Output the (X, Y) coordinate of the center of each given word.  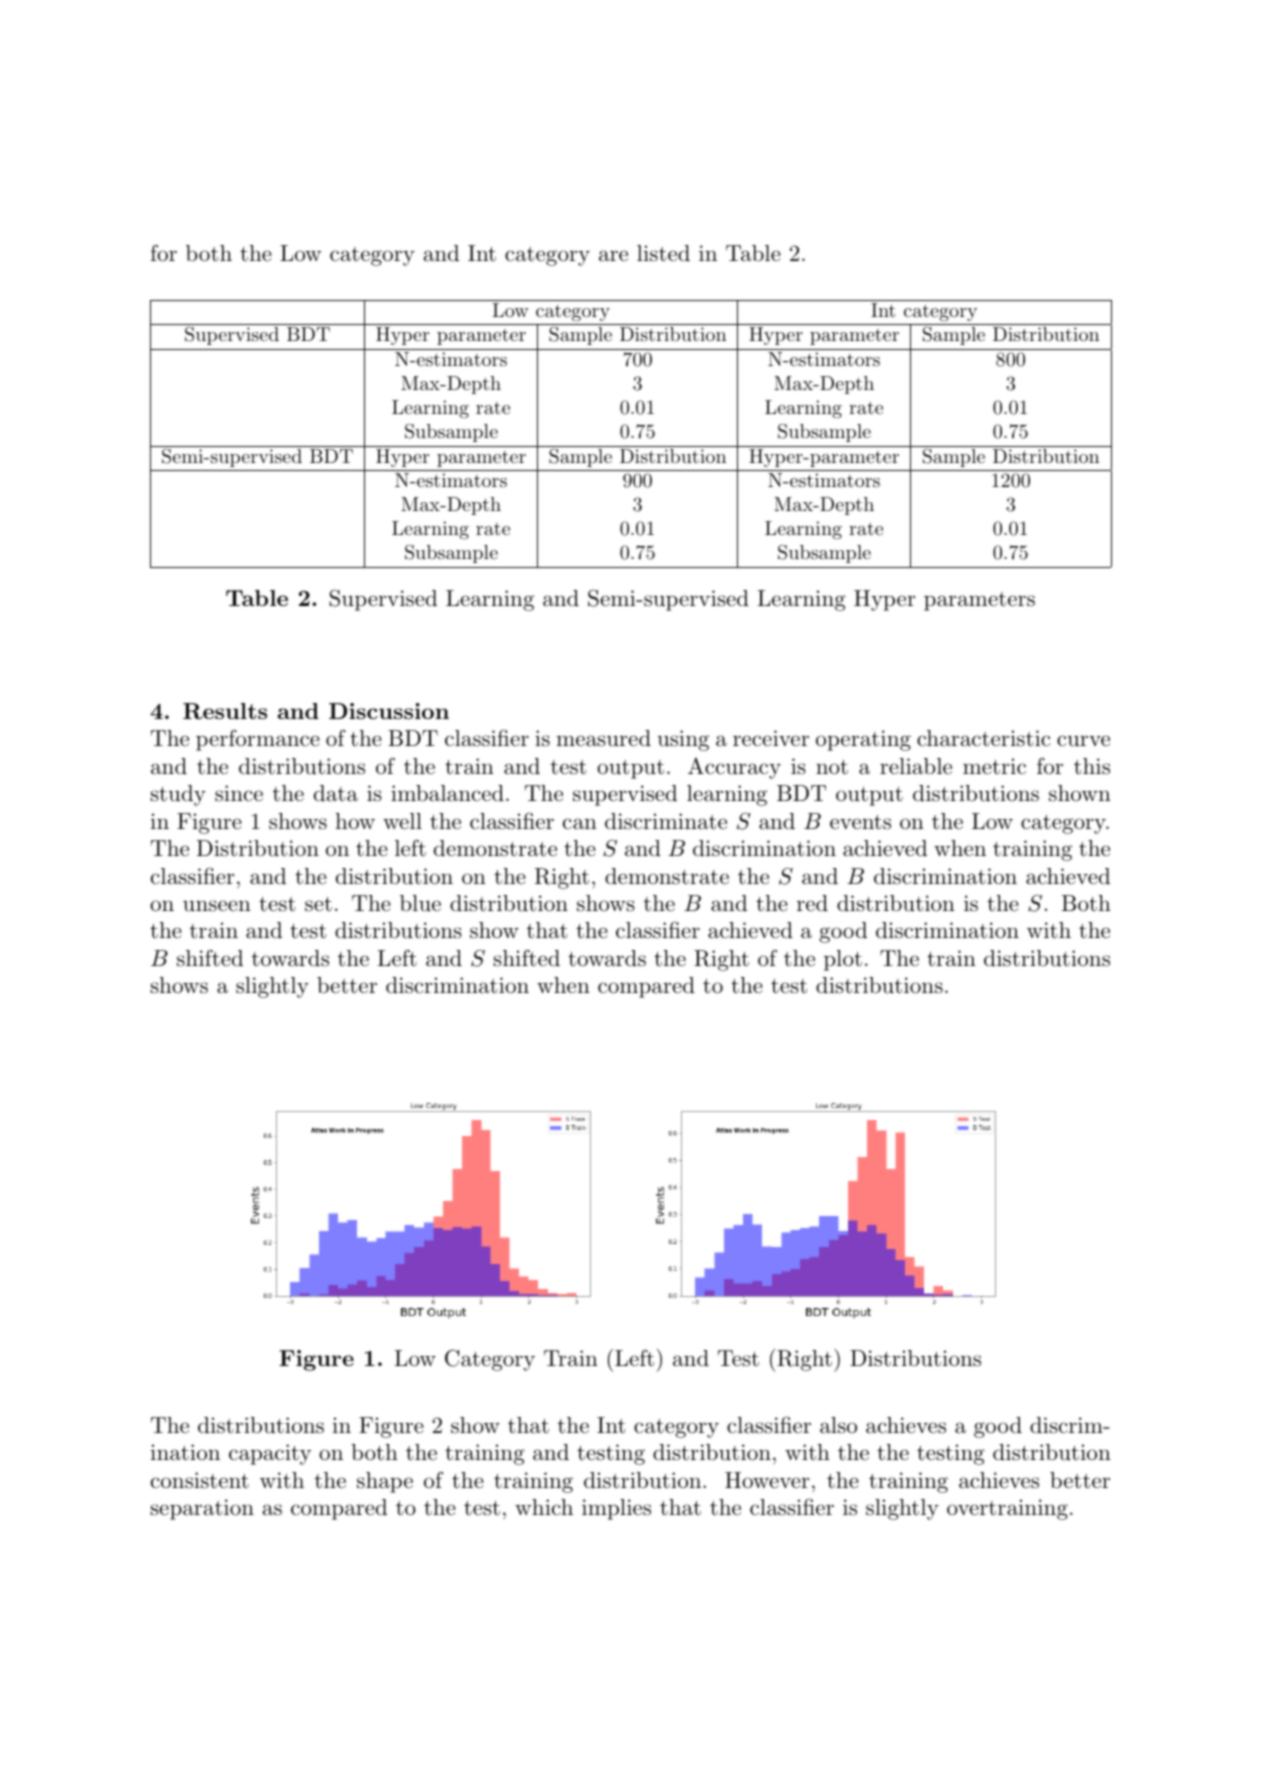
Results (225, 711)
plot (843, 960)
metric (994, 766)
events (860, 822)
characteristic (984, 738)
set (318, 904)
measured (603, 738)
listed (663, 253)
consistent (200, 1480)
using (683, 740)
